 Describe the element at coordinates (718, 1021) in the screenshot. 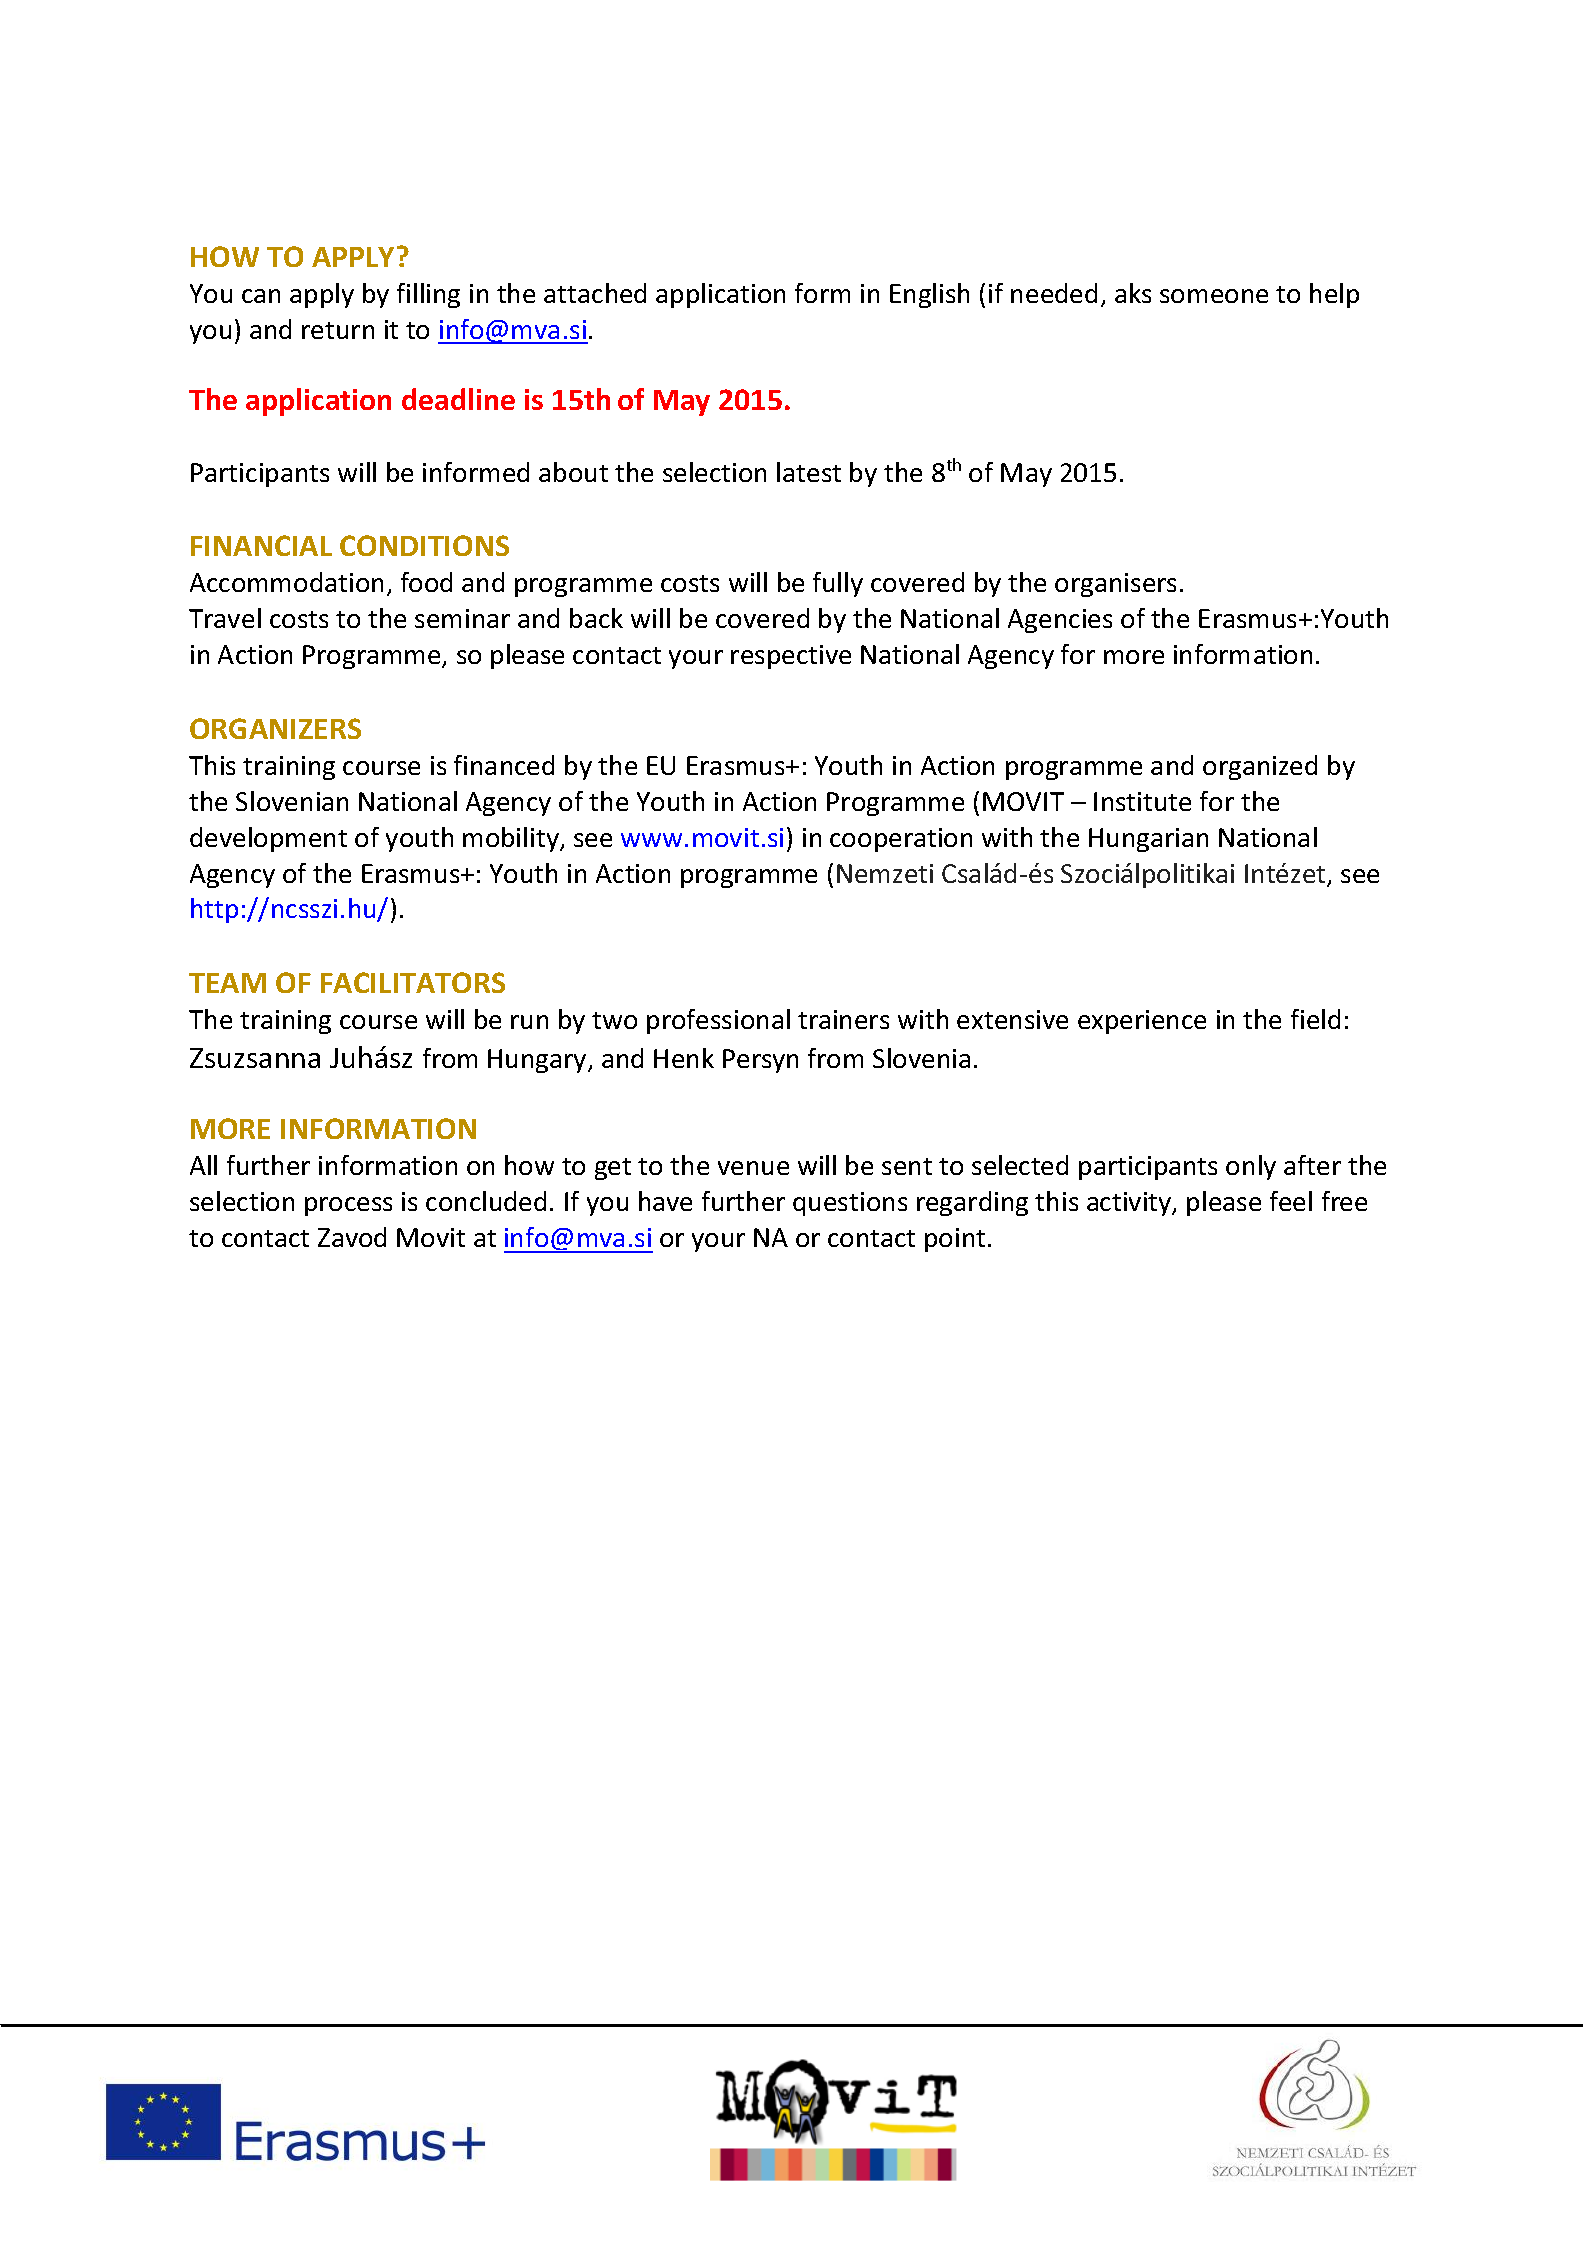

I see `professional` at that location.
